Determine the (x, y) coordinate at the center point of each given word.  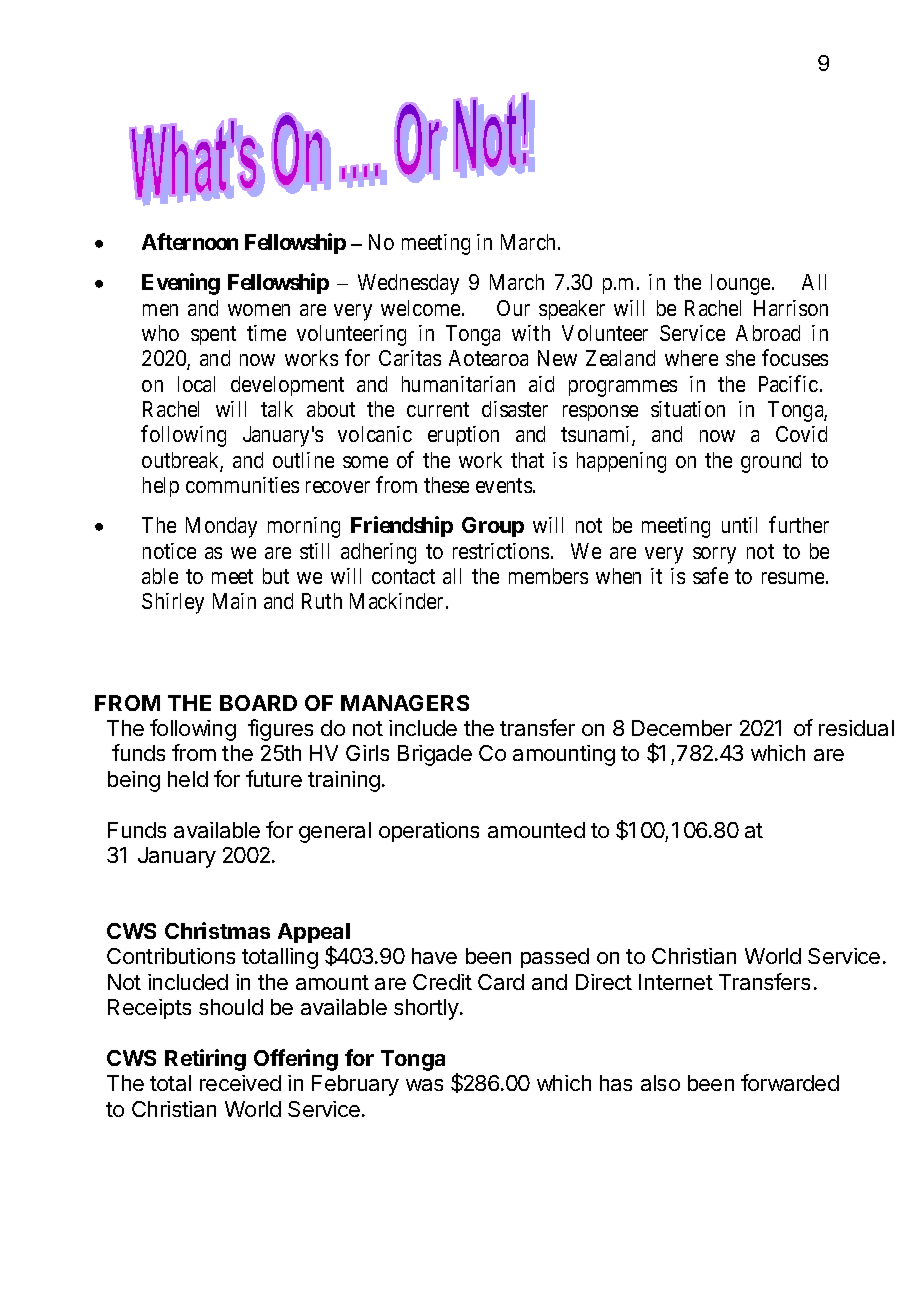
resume (793, 578)
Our (513, 308)
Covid (801, 434)
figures (280, 730)
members (548, 576)
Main (234, 601)
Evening (181, 284)
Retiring (205, 1060)
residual (856, 728)
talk (277, 409)
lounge (740, 284)
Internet (676, 982)
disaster (515, 409)
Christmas (217, 930)
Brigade (435, 755)
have (434, 956)
